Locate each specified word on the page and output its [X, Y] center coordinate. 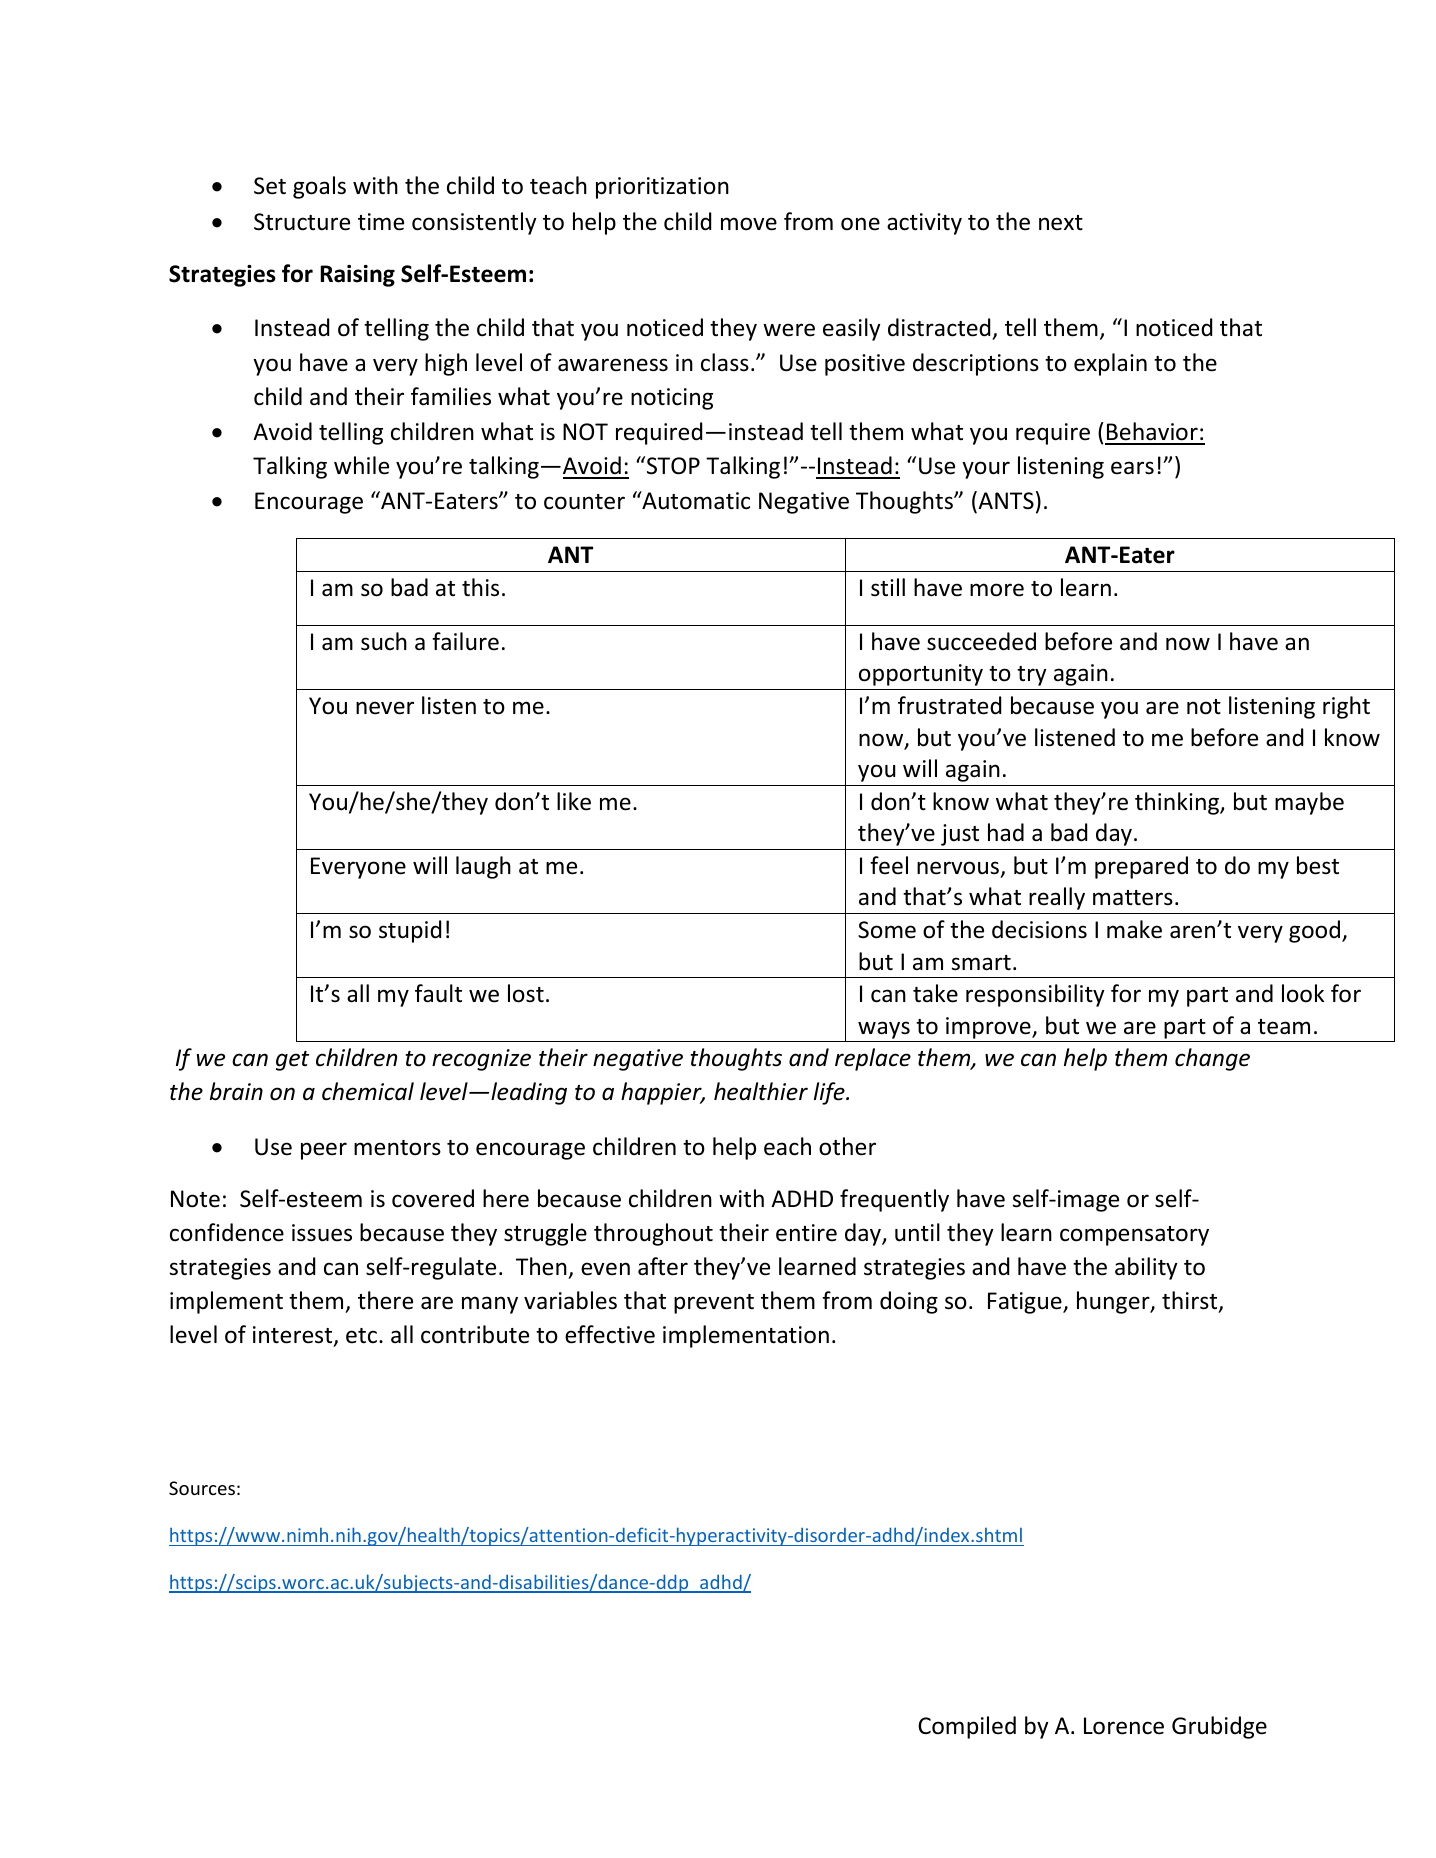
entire [806, 1233]
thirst [1191, 1301]
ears [1132, 468]
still [888, 587]
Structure [302, 222]
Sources [202, 1488]
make [1134, 929]
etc [361, 1336]
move [749, 224]
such [384, 641]
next [1061, 223]
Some [887, 930]
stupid [410, 931]
